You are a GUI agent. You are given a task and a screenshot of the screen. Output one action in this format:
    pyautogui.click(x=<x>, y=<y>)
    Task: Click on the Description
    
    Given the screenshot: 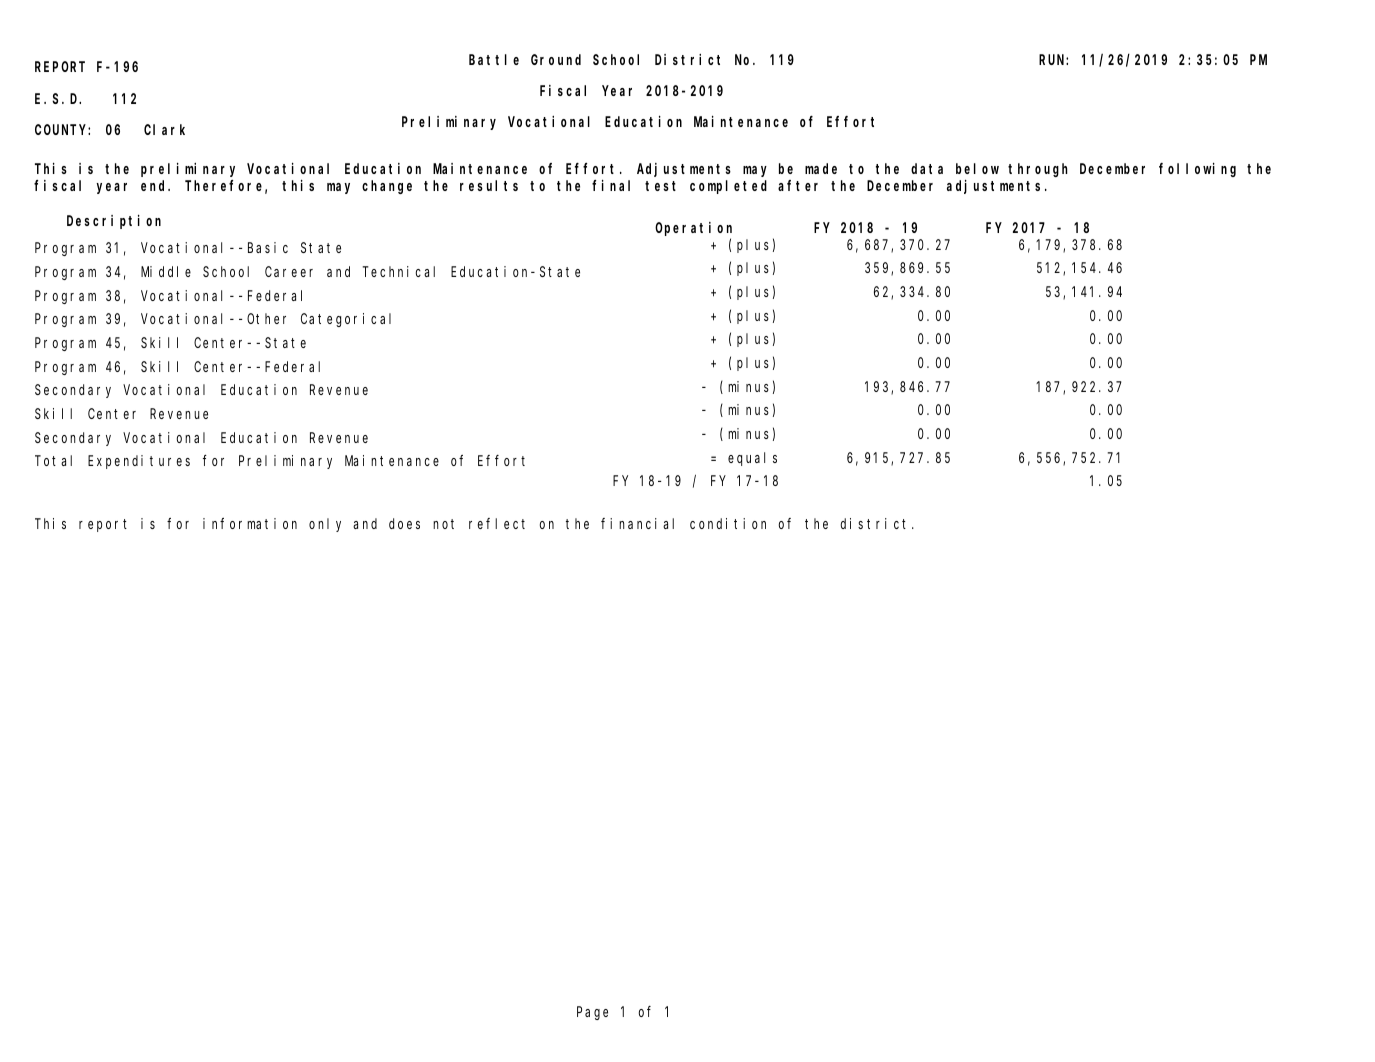 What is the action you would take?
    pyautogui.click(x=114, y=222)
